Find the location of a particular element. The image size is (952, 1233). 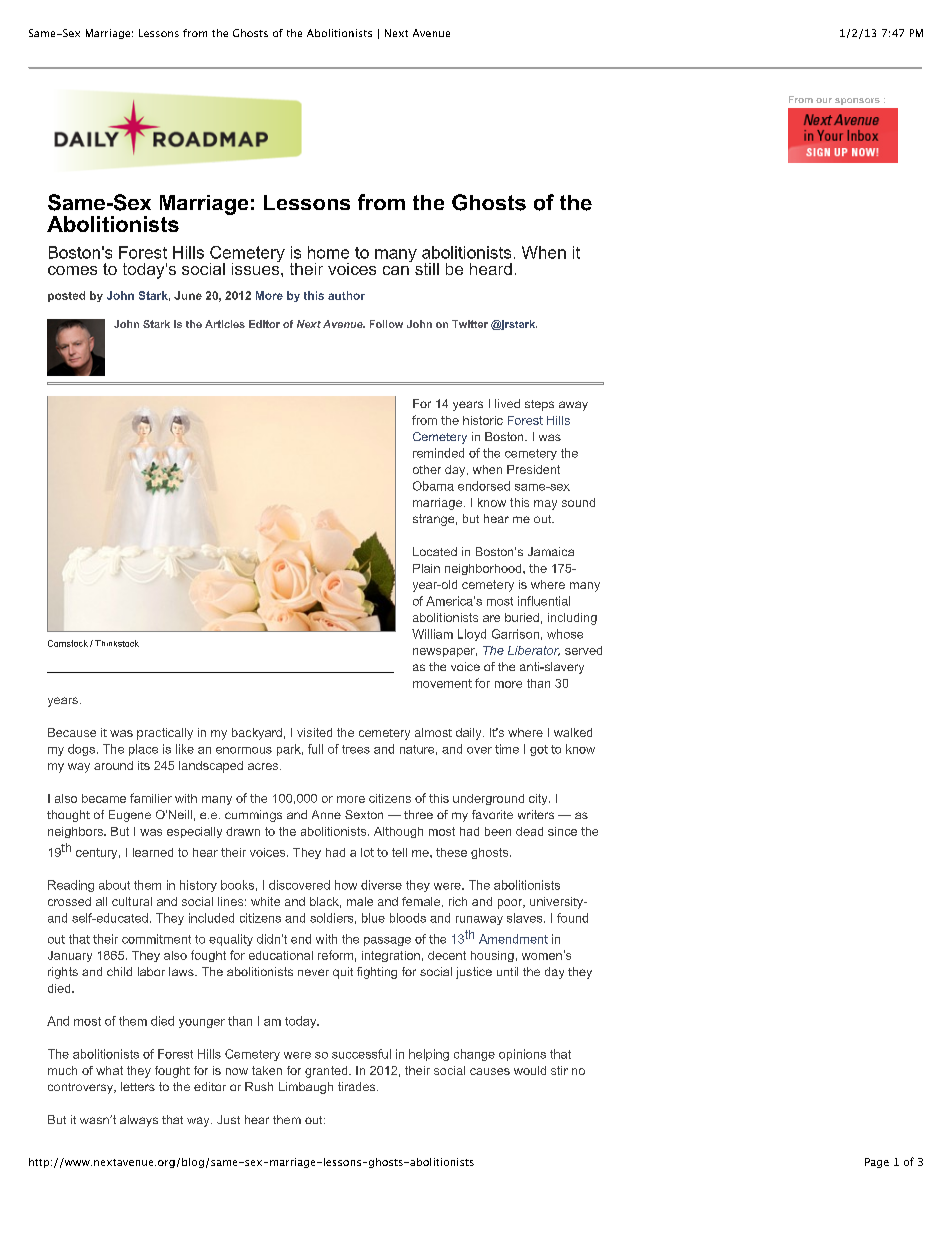

causes is located at coordinates (490, 1071).
